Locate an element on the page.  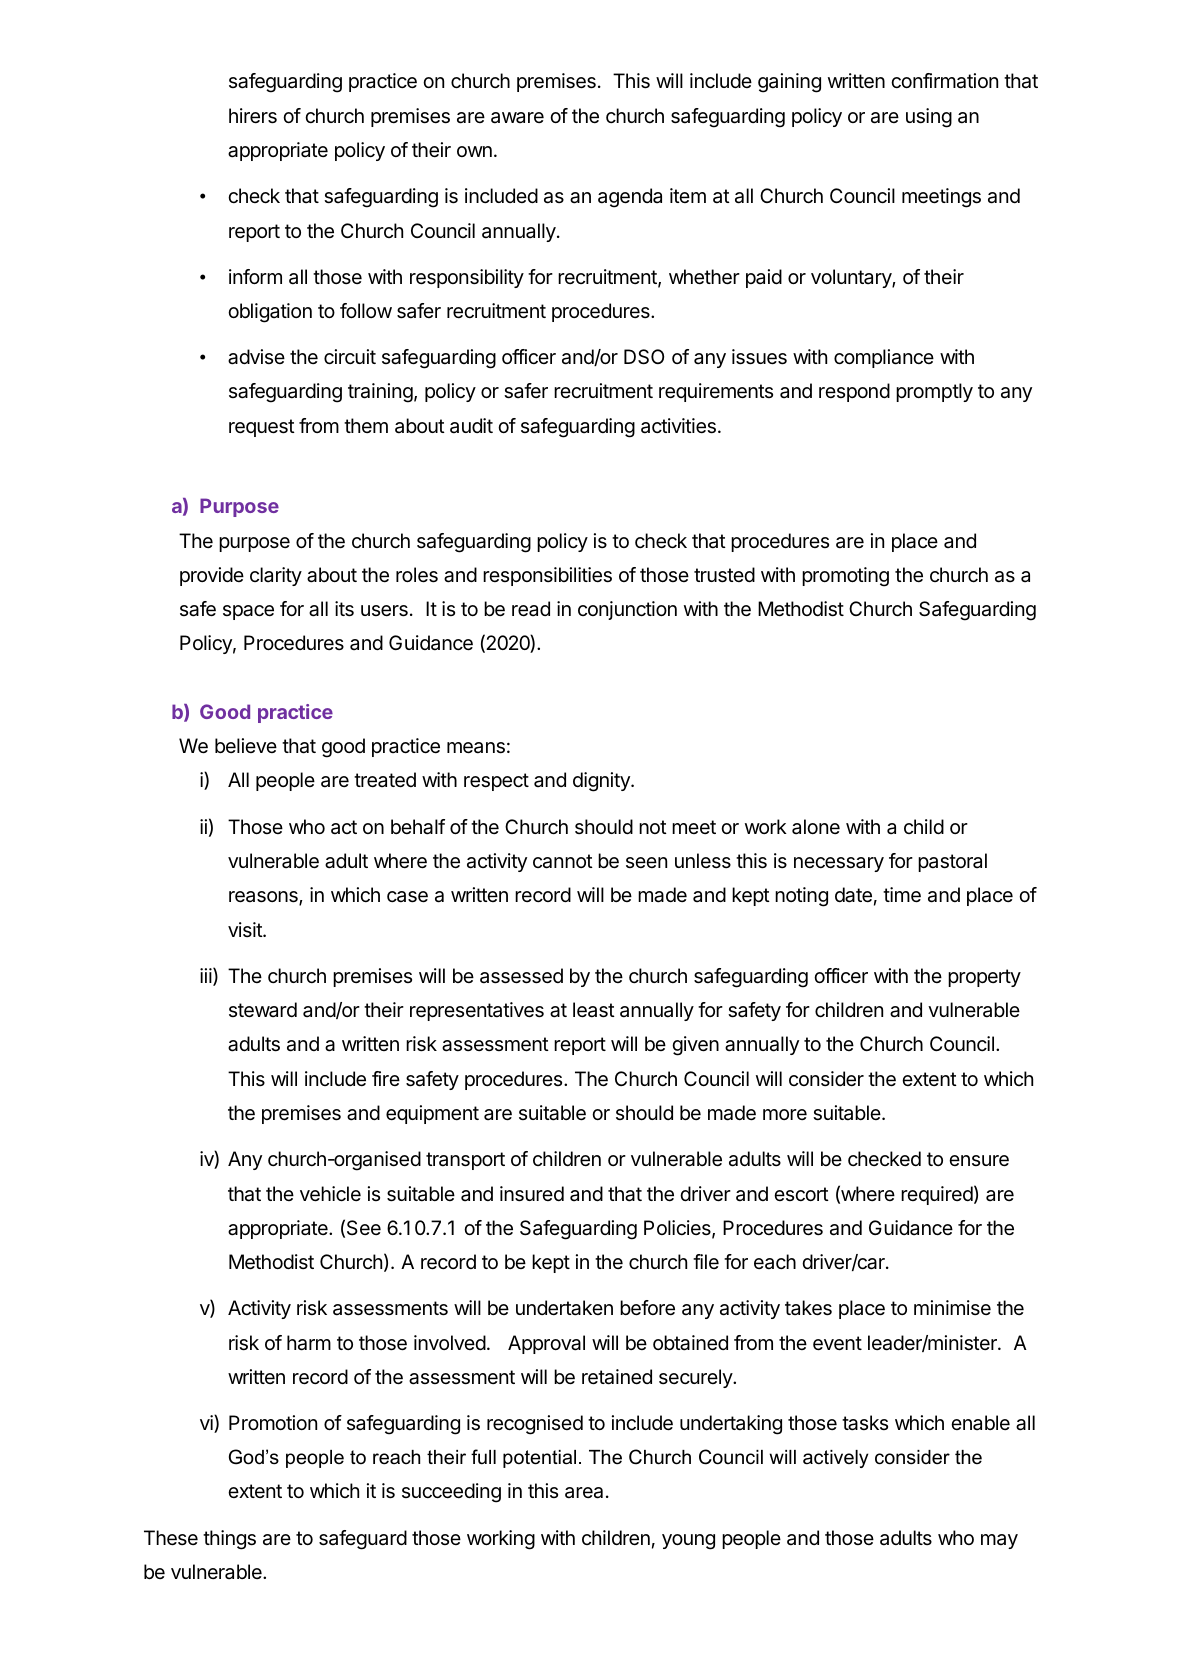
inform is located at coordinates (255, 276).
